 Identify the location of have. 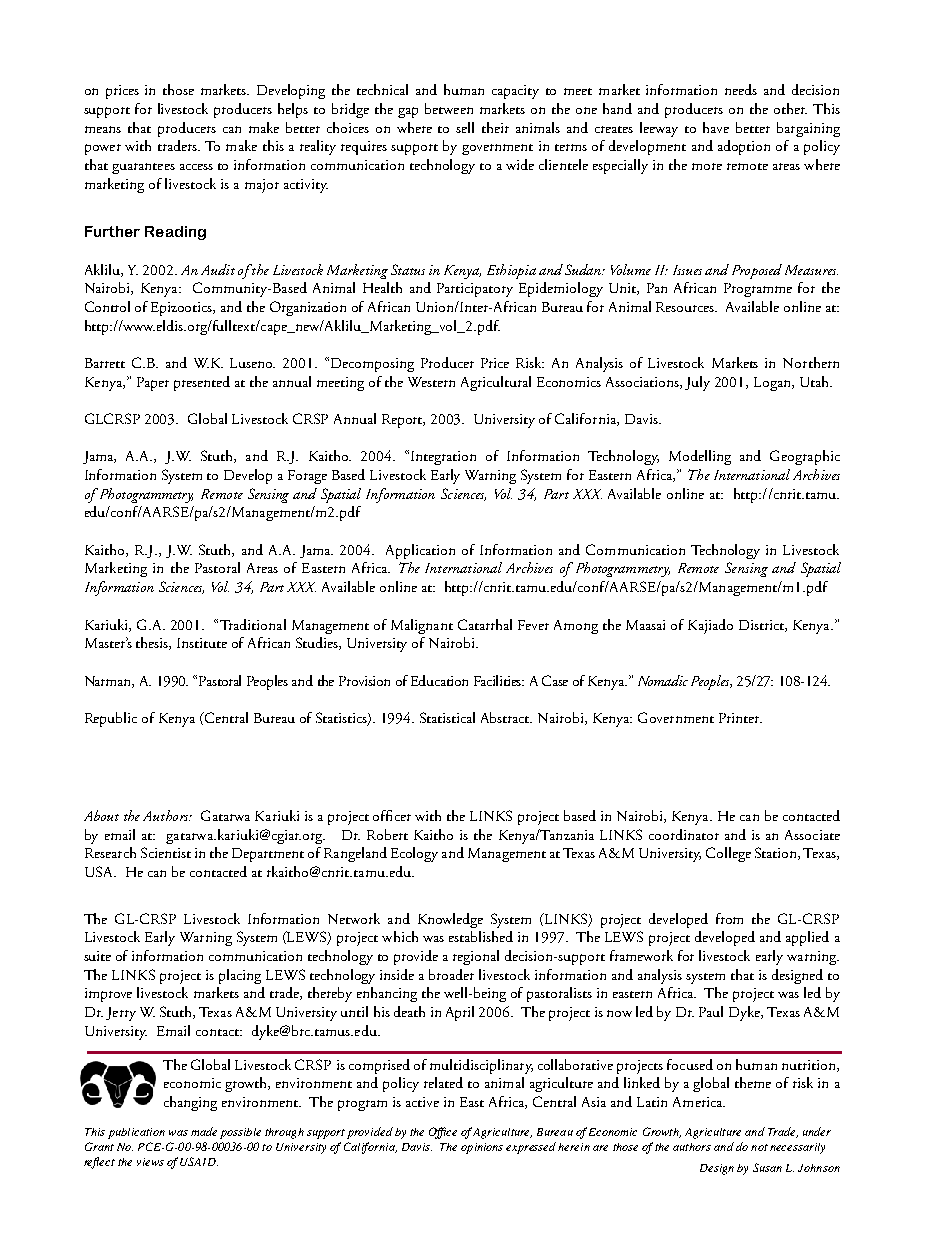
(716, 127).
